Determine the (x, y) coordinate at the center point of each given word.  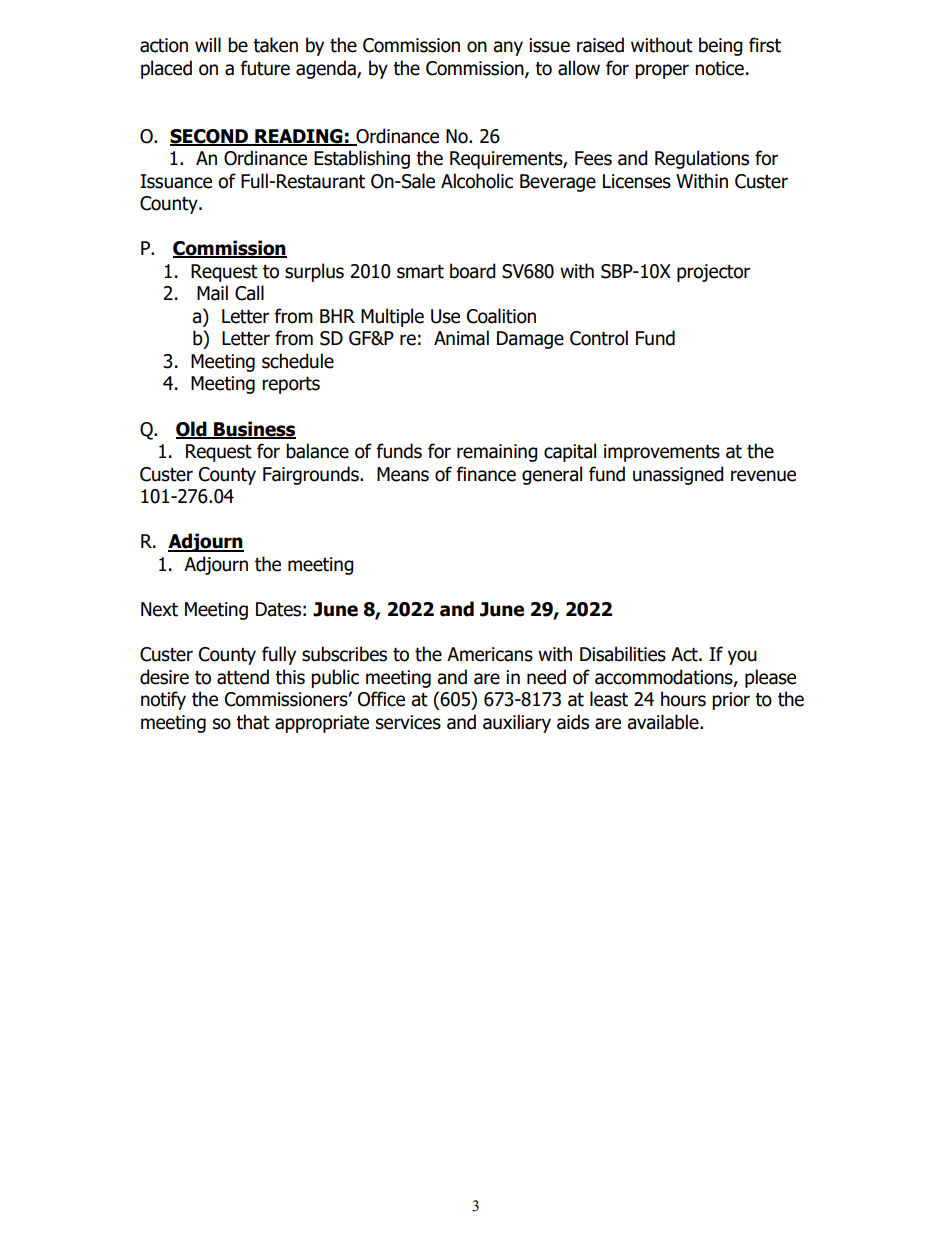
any (508, 48)
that (253, 722)
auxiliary (517, 723)
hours (683, 699)
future (265, 68)
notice (719, 68)
